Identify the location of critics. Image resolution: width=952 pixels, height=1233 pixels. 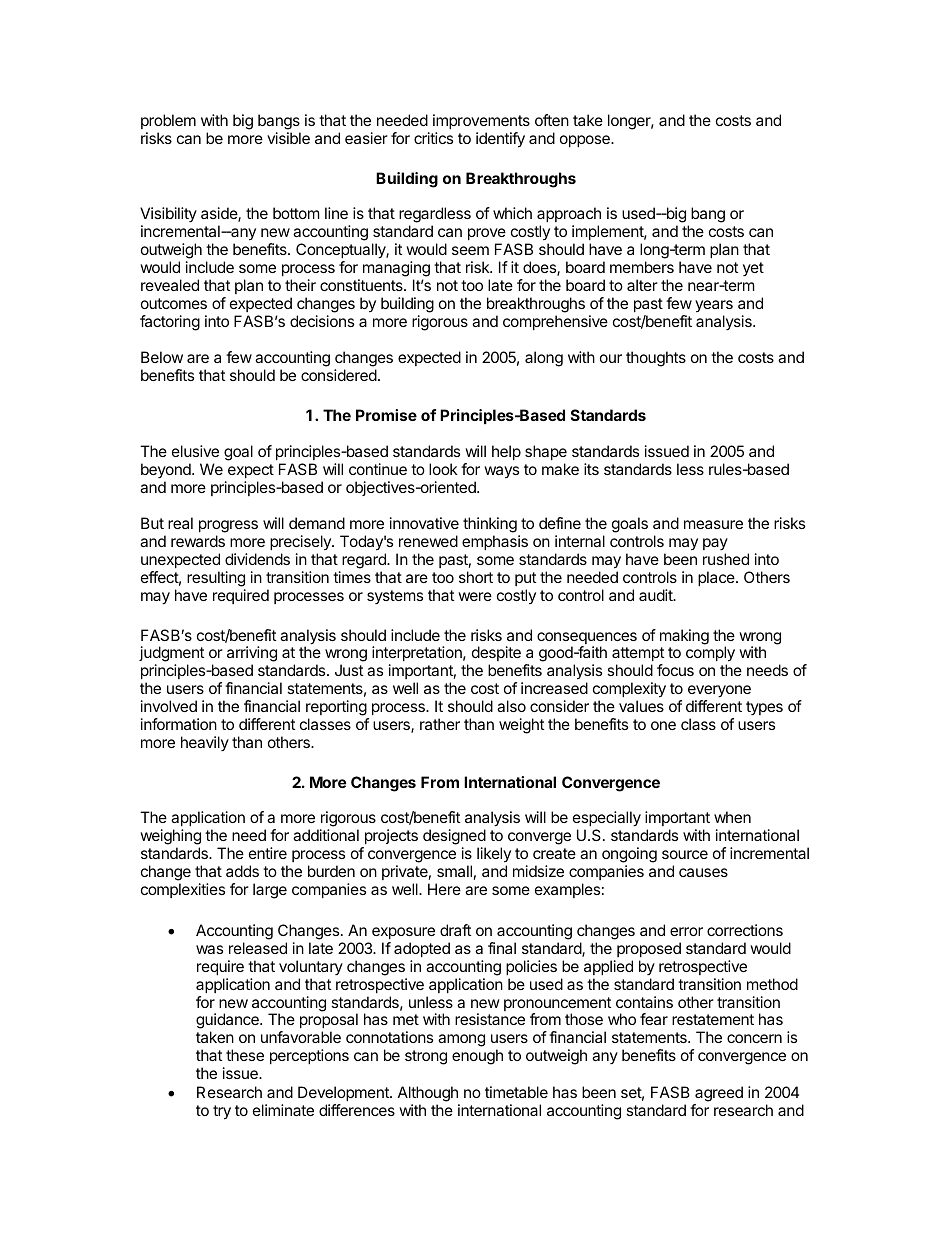
(433, 138).
